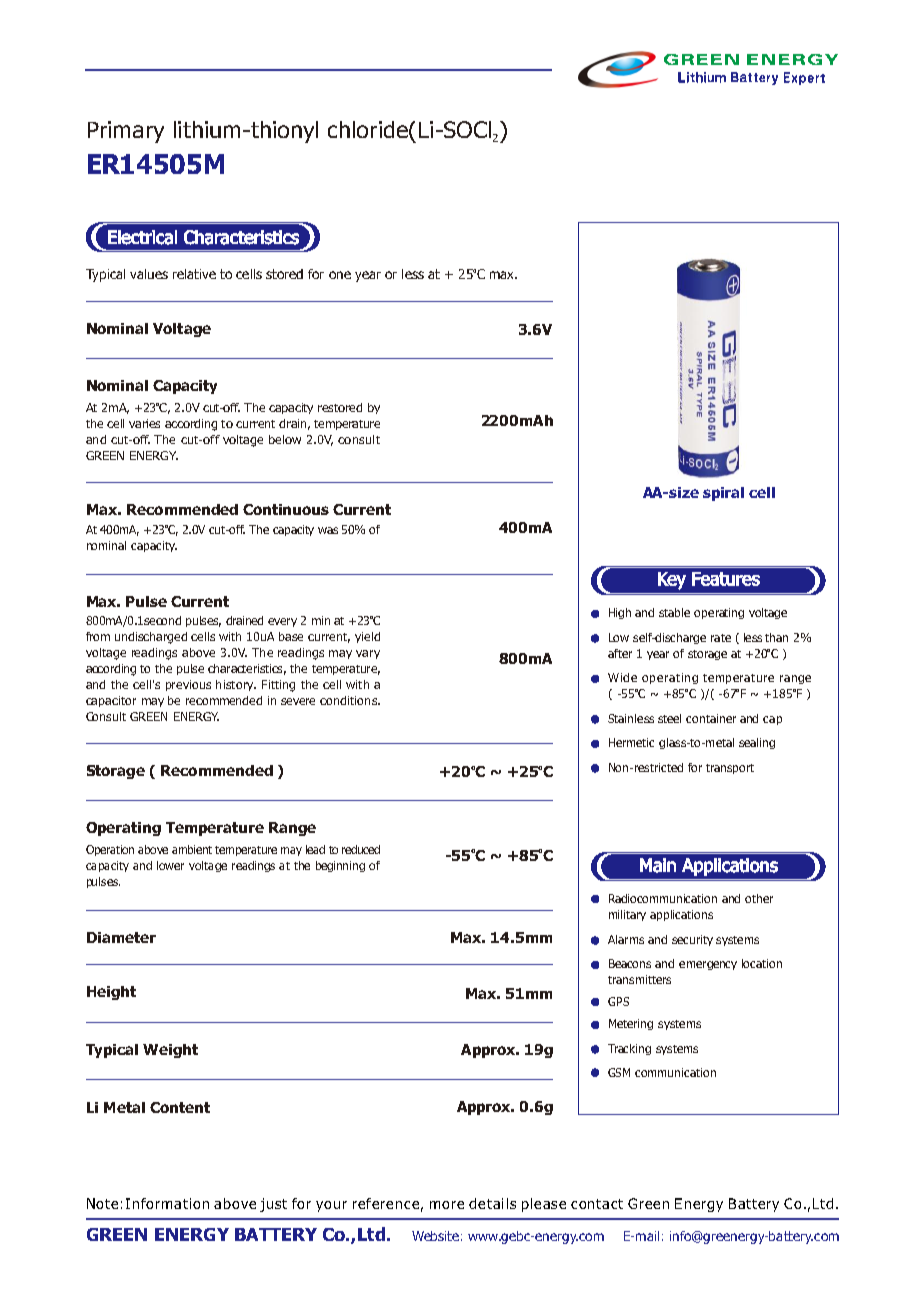  I want to click on more, so click(447, 1205).
